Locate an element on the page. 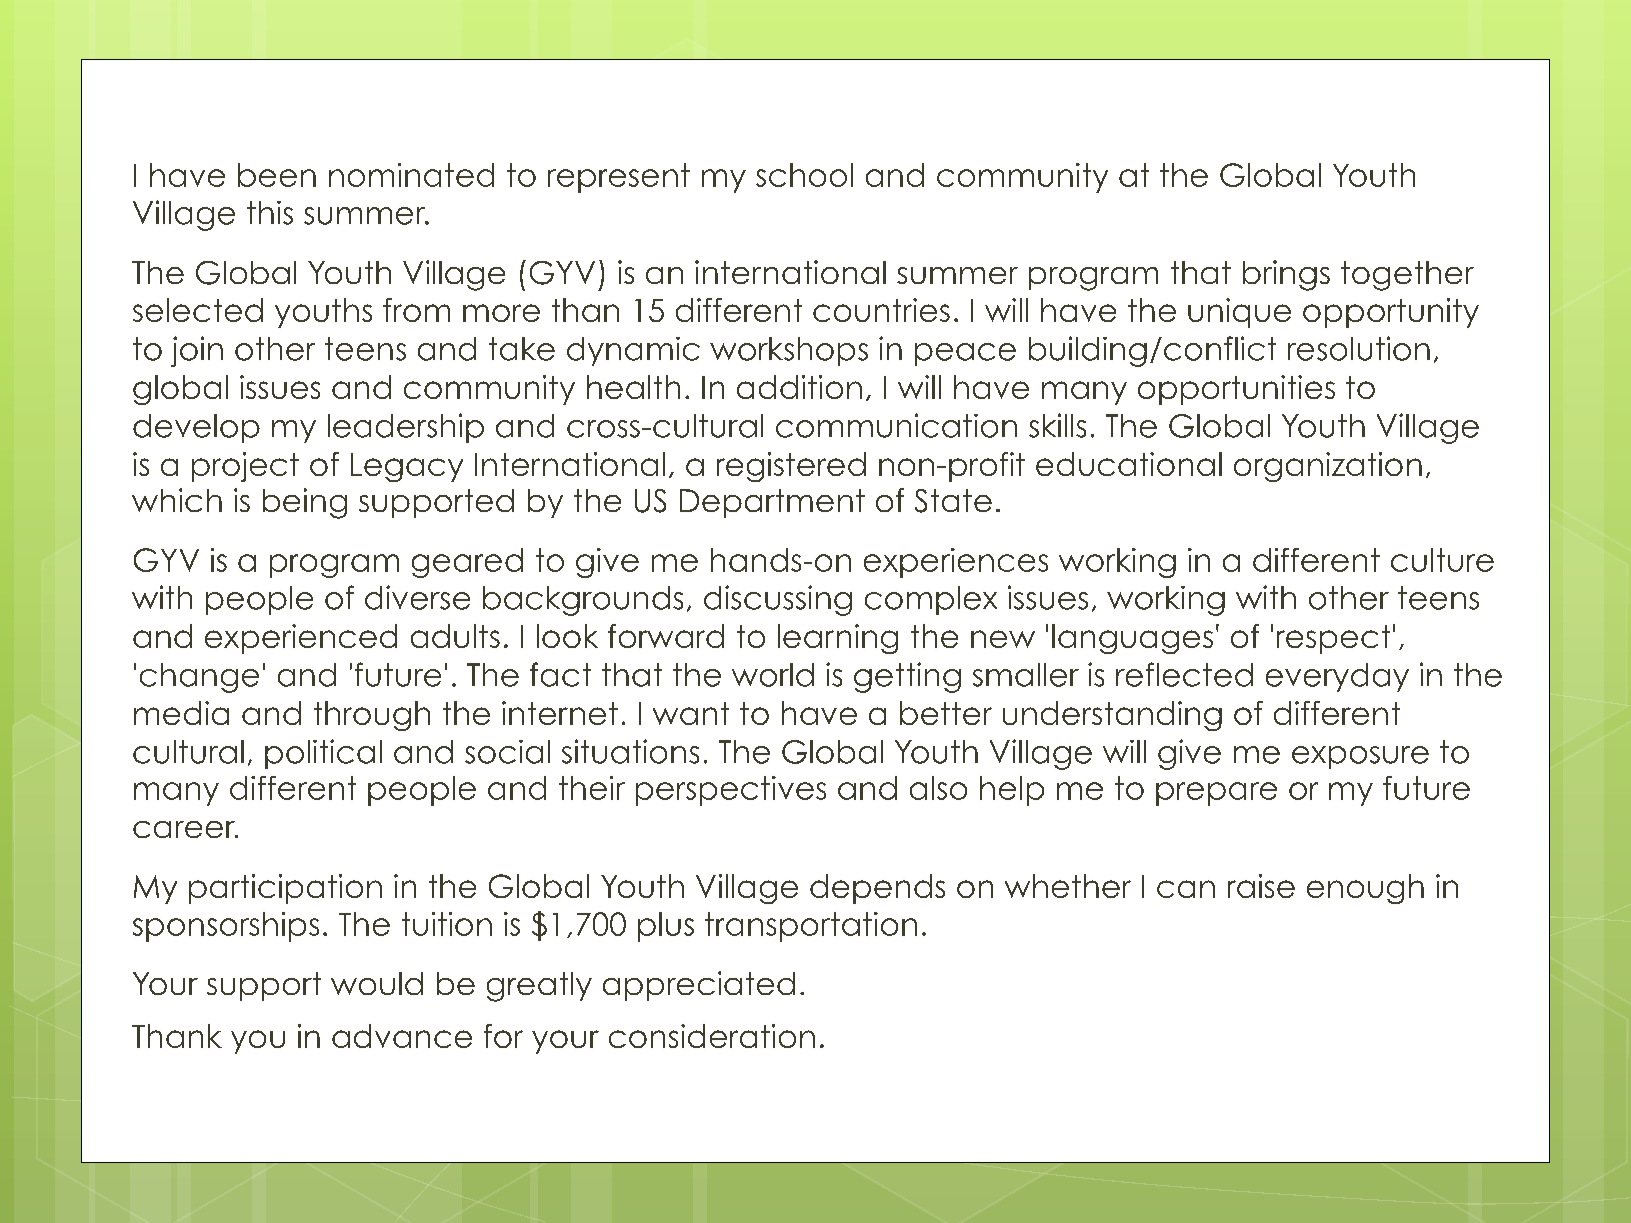 This image has width=1631, height=1223. school is located at coordinates (804, 175).
